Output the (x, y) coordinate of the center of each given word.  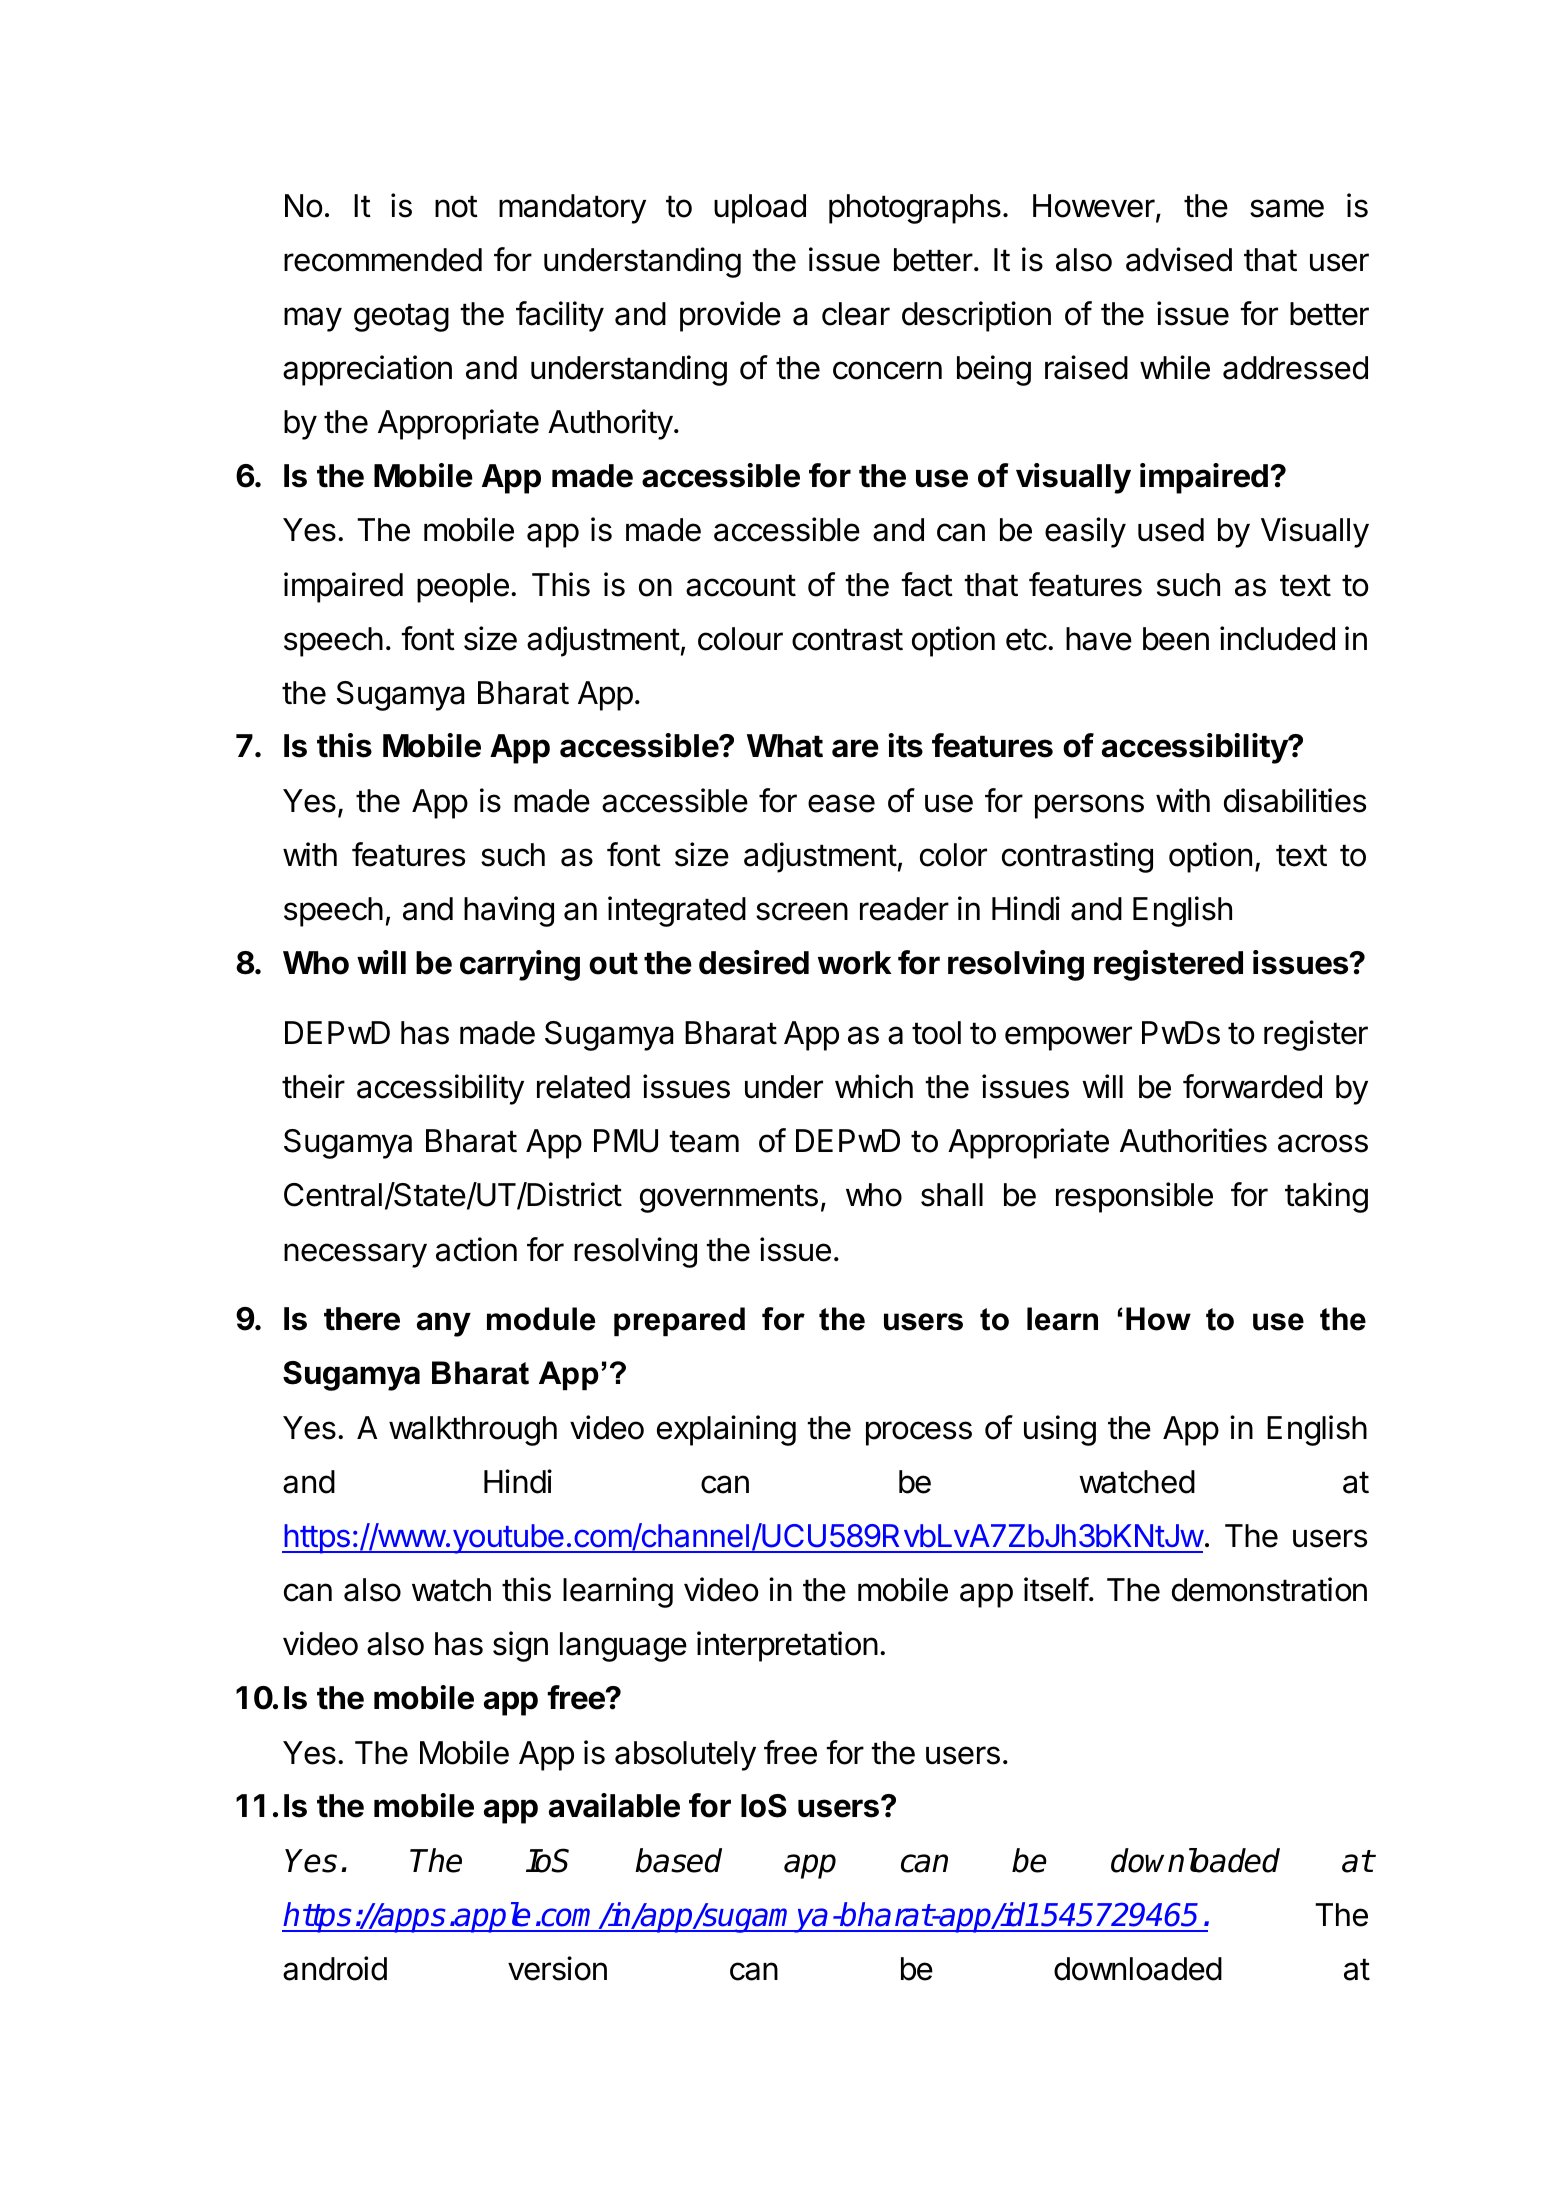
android (335, 1968)
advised (1179, 259)
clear (856, 314)
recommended (383, 260)
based (678, 1860)
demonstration (1269, 1589)
